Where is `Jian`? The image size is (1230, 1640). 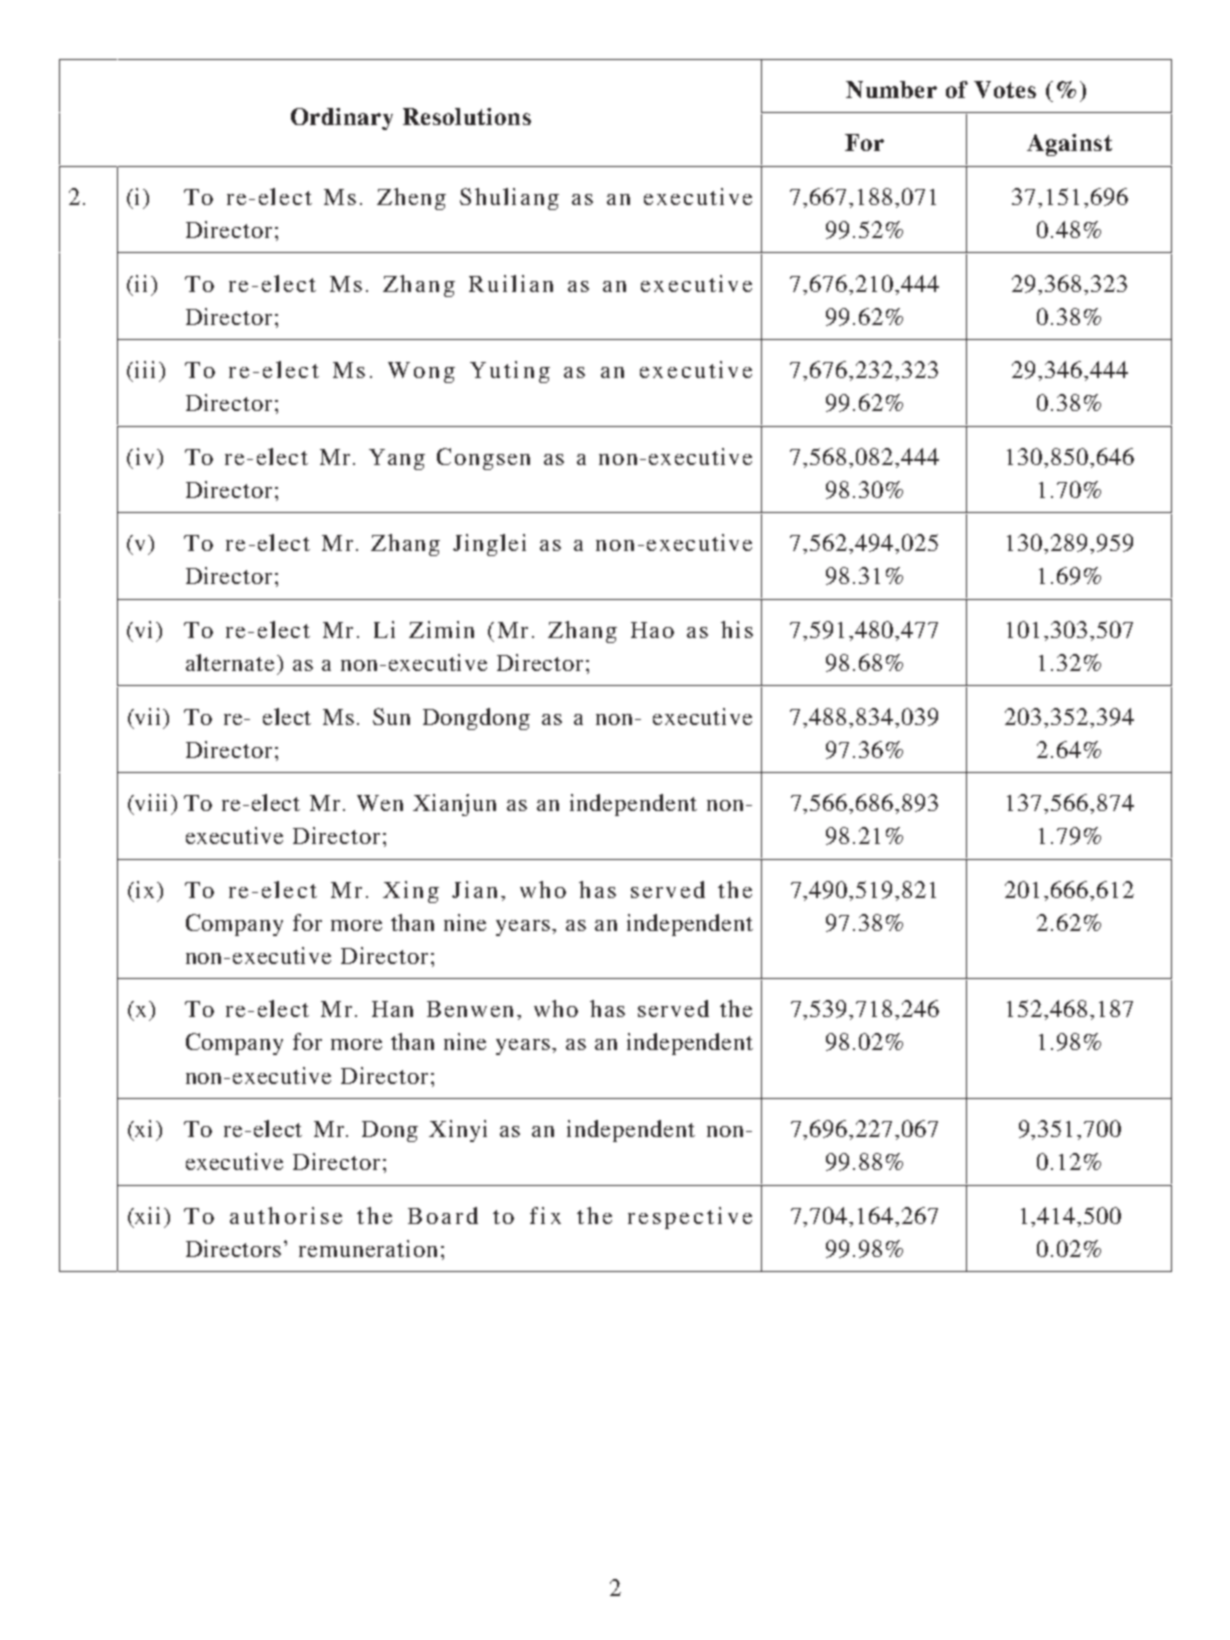 Jian is located at coordinates (474, 889).
